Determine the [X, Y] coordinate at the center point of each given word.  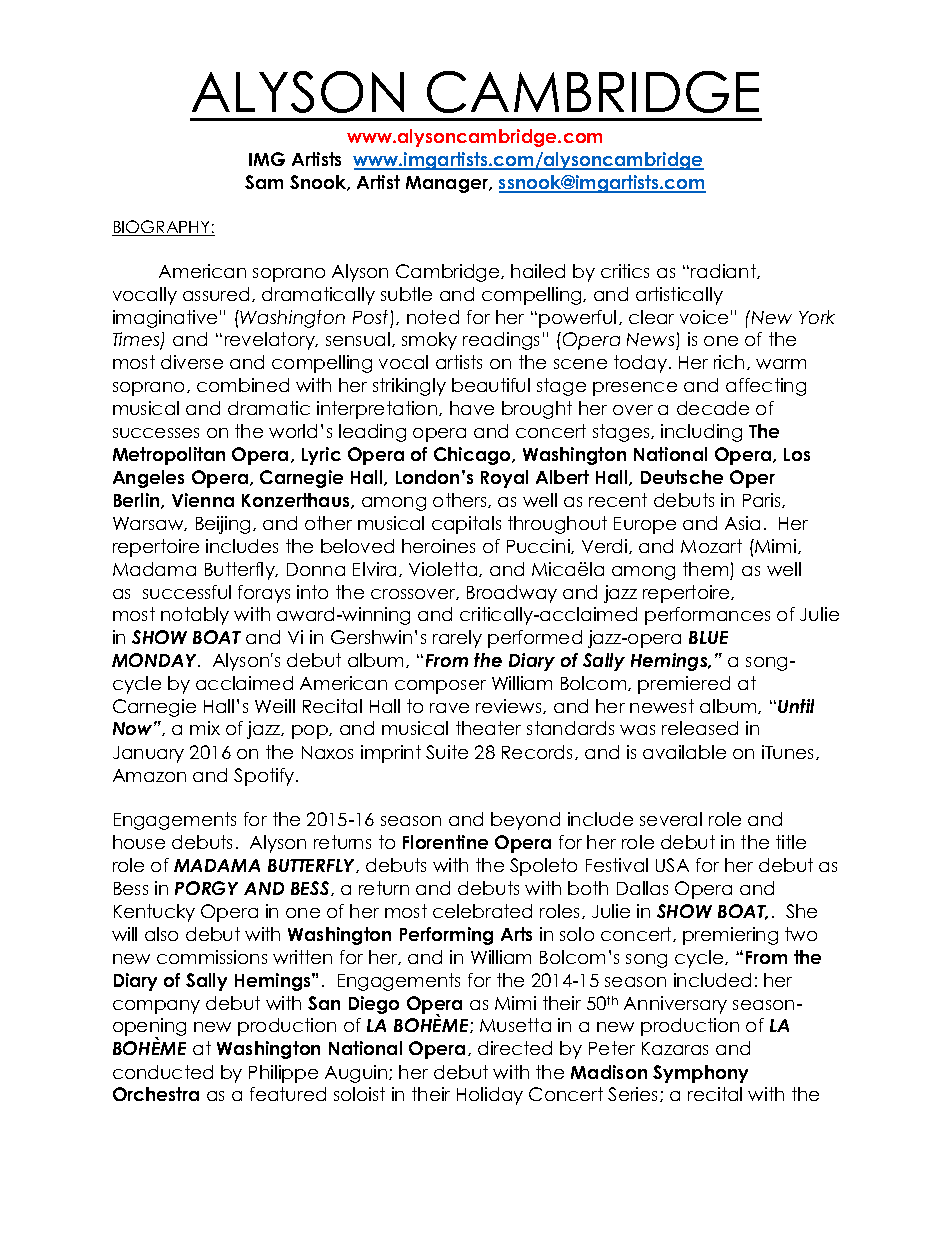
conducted [163, 1072]
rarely [457, 639]
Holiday [490, 1096]
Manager [448, 184]
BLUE [708, 637]
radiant [724, 271]
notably [195, 616]
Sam [264, 182]
